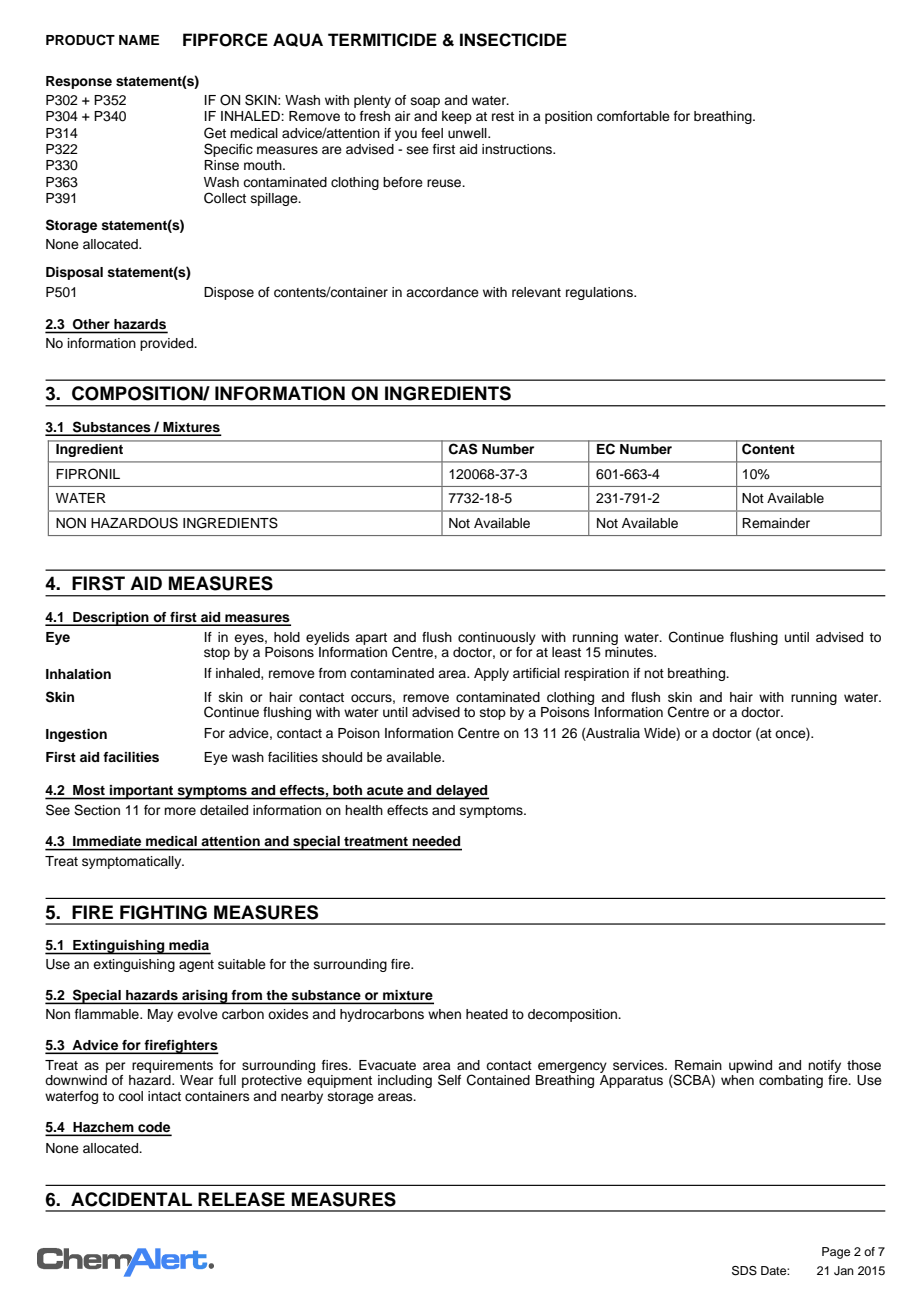 The width and height of the page is (924, 1308). Describe the element at coordinates (633, 116) in the page. I see `comfortable` at that location.
